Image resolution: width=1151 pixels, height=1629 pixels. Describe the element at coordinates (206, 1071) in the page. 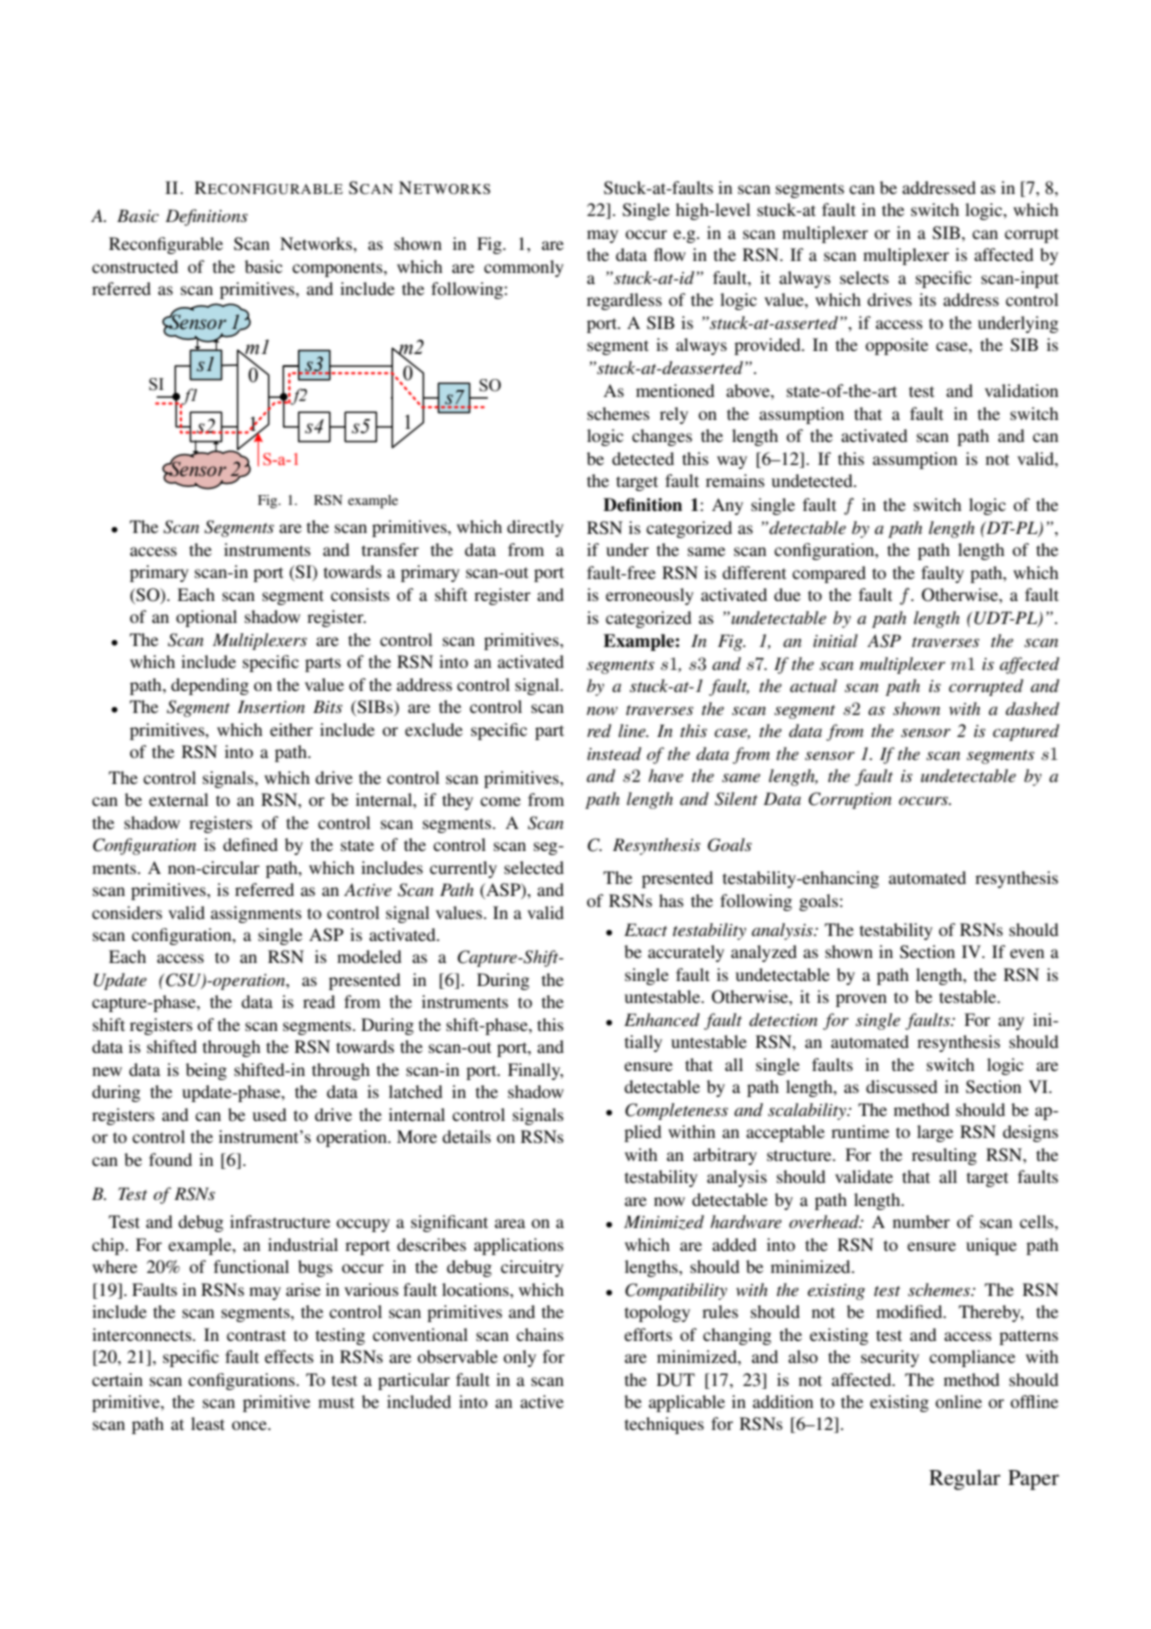

I see `being` at that location.
